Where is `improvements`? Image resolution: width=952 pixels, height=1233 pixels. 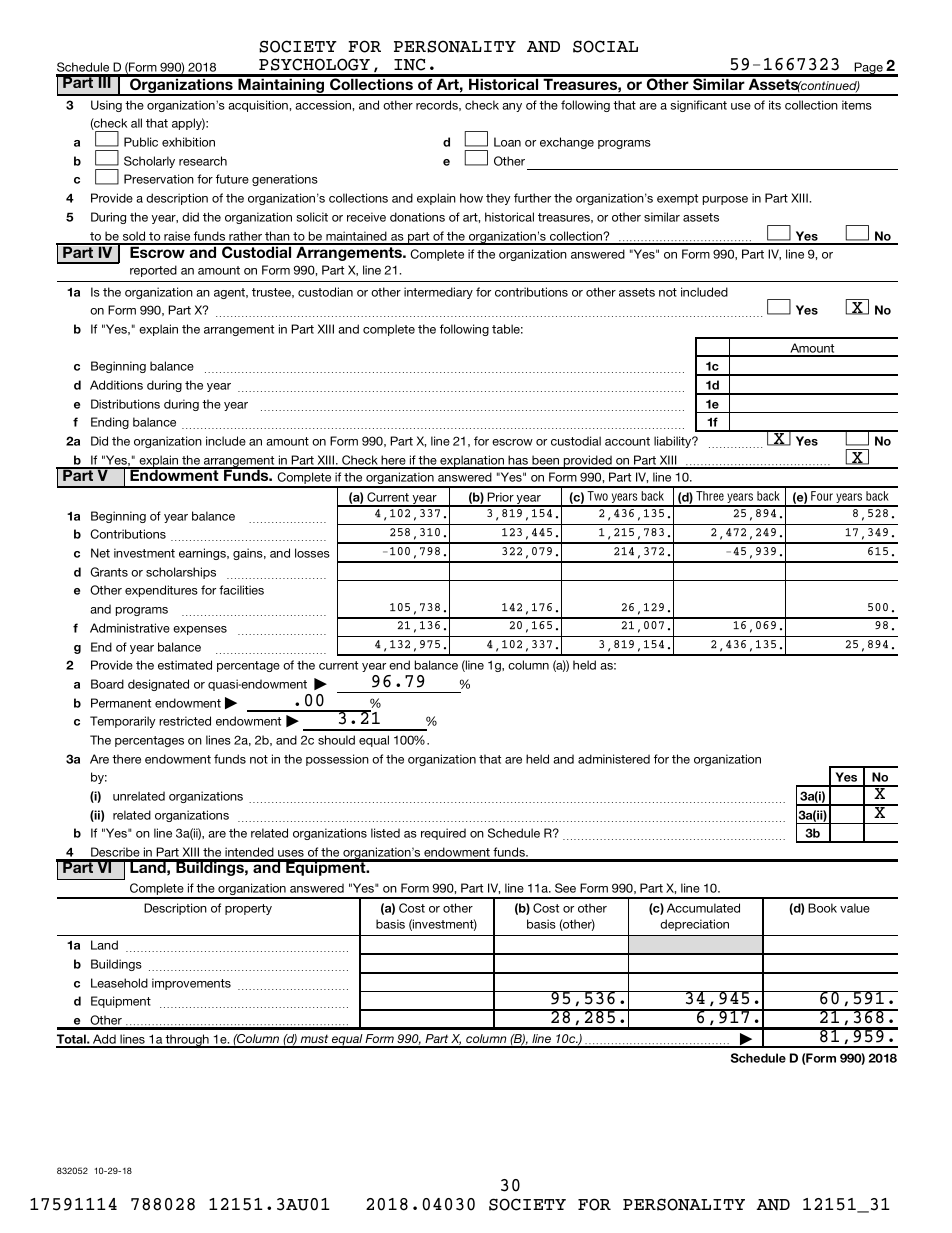
improvements is located at coordinates (191, 984).
